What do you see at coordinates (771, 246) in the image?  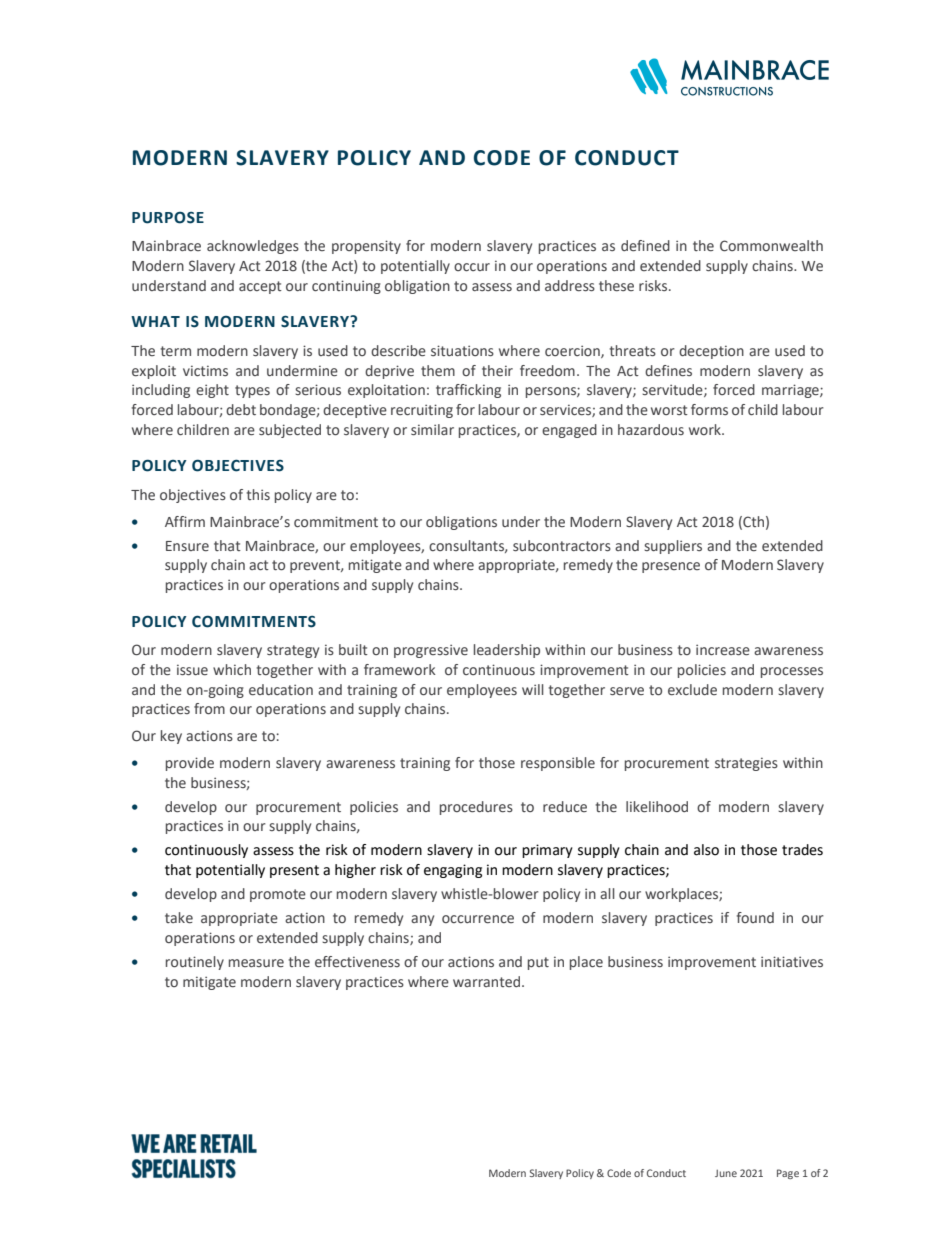 I see `Commonwealth` at bounding box center [771, 246].
